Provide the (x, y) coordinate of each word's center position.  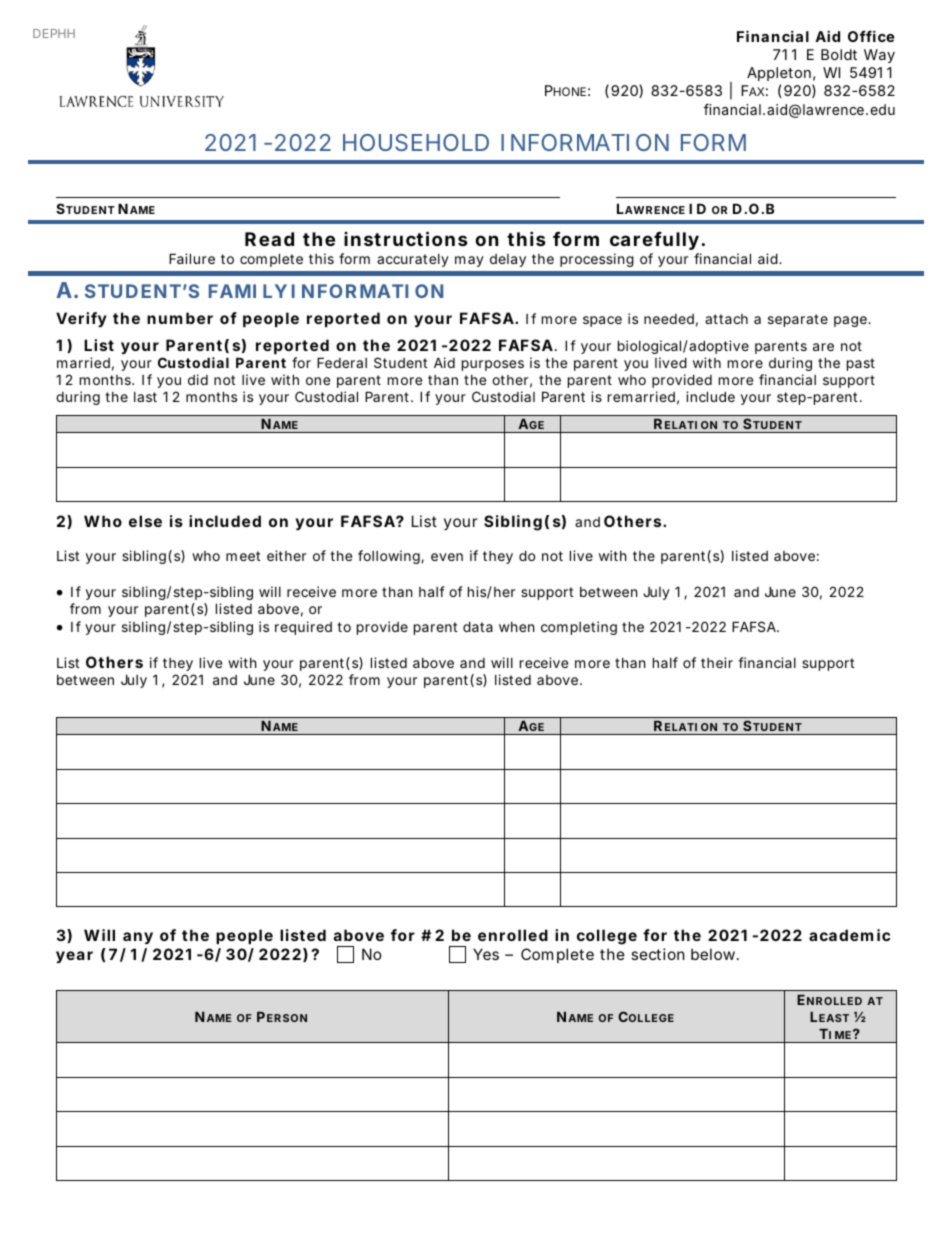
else (145, 521)
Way (879, 56)
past (861, 364)
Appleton (779, 74)
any (138, 938)
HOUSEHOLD (416, 142)
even (447, 557)
